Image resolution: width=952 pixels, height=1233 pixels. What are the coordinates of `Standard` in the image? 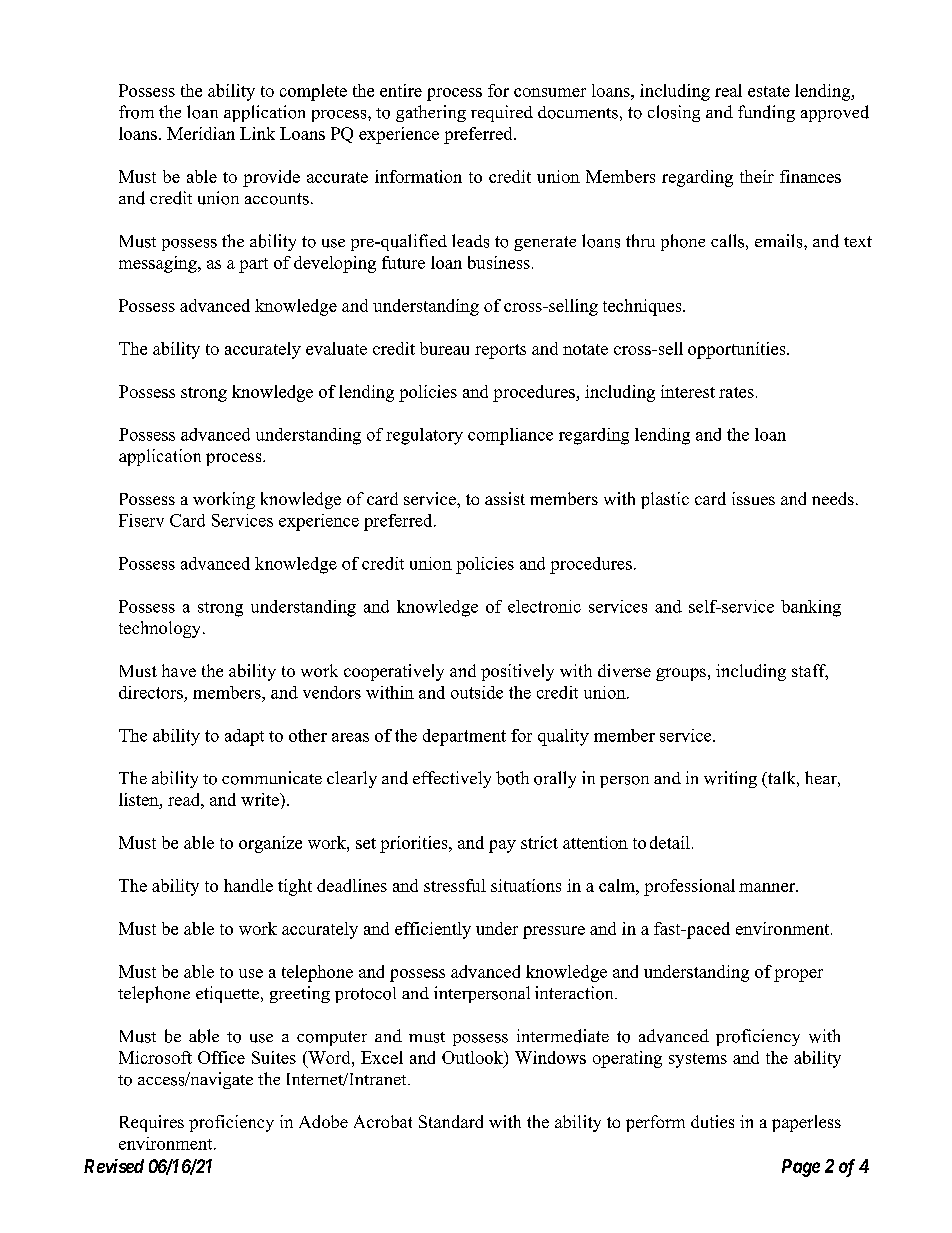 It's located at (451, 1121).
